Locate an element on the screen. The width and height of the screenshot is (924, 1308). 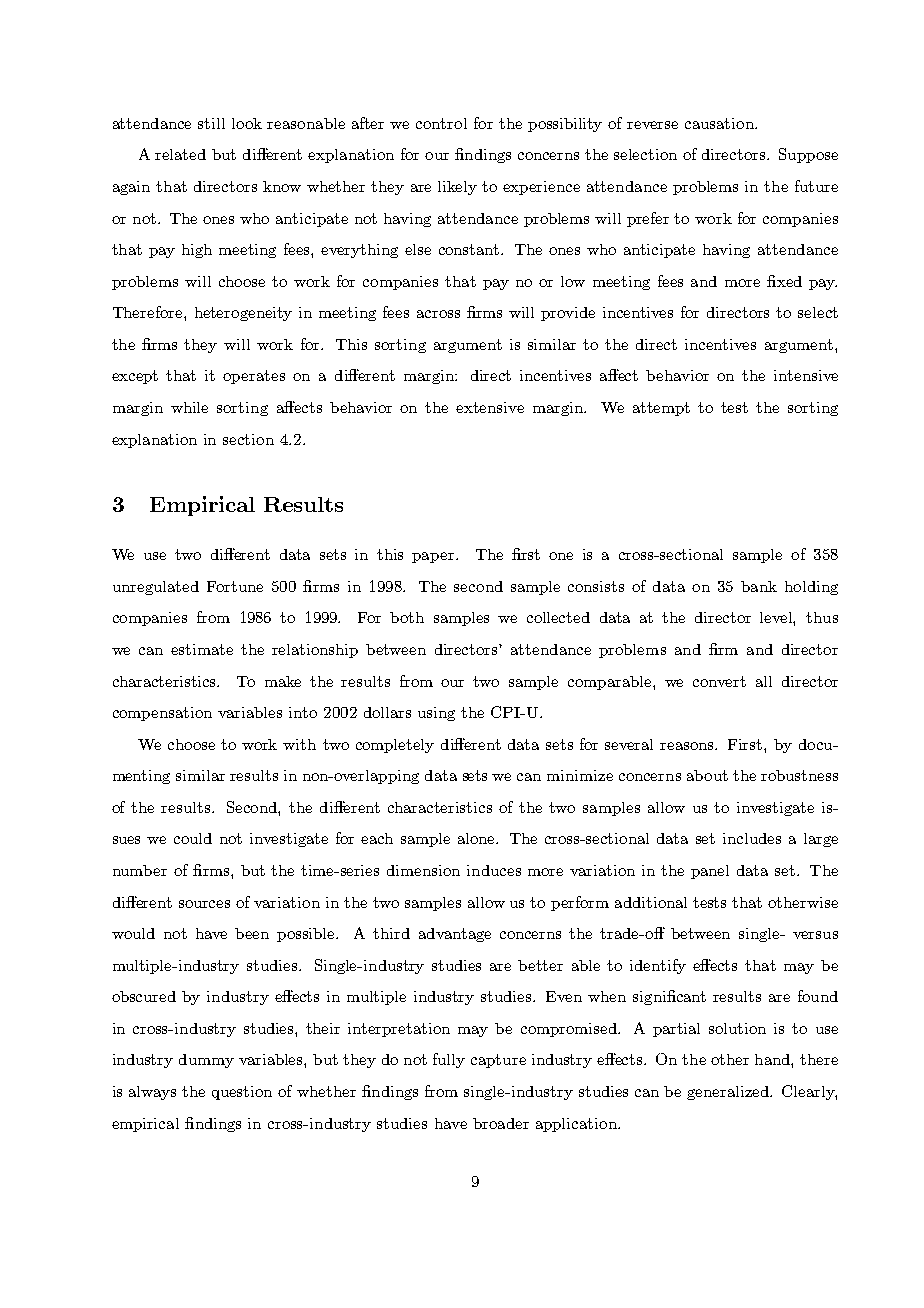
causation is located at coordinates (720, 123).
